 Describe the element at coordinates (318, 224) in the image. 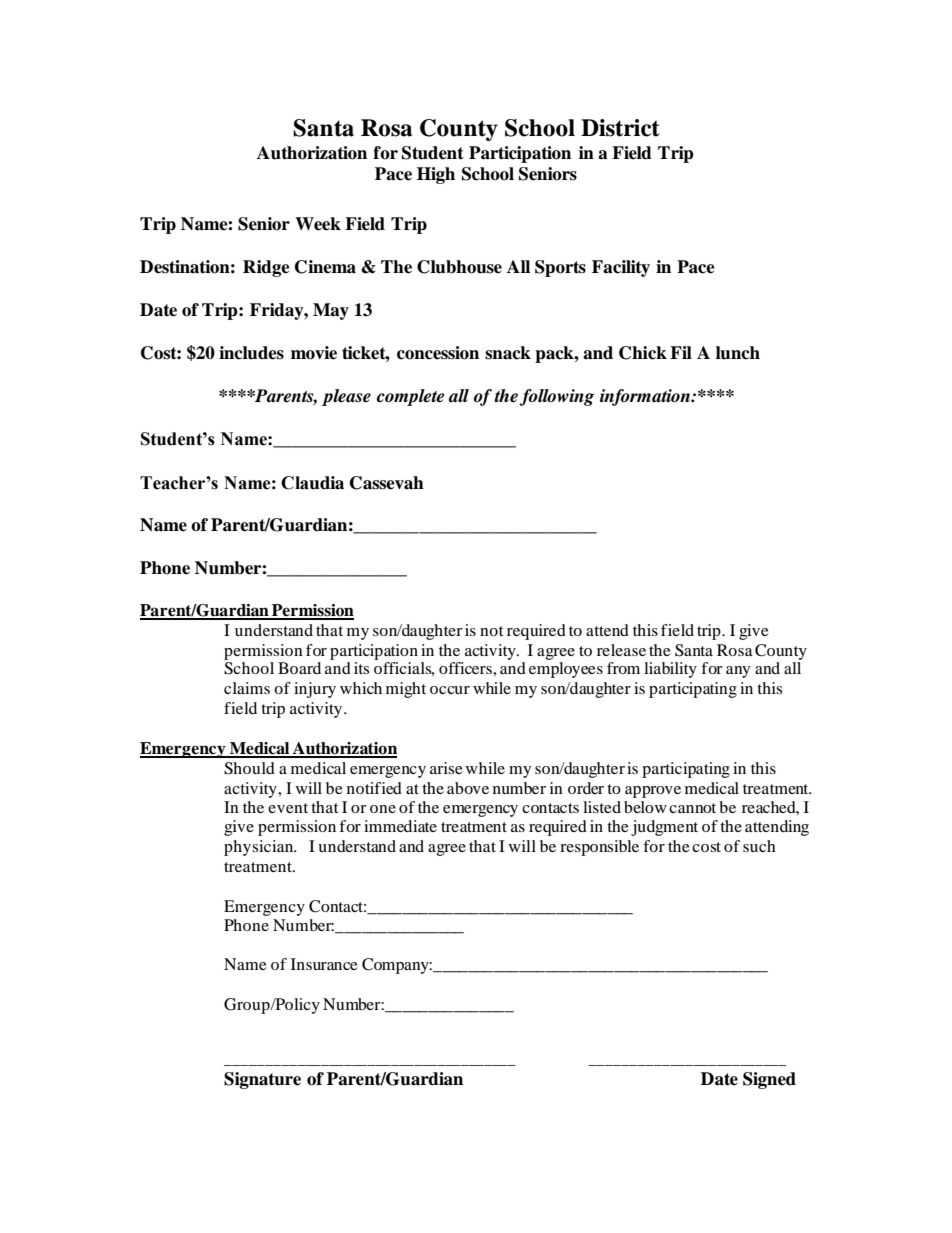

I see `Week` at that location.
